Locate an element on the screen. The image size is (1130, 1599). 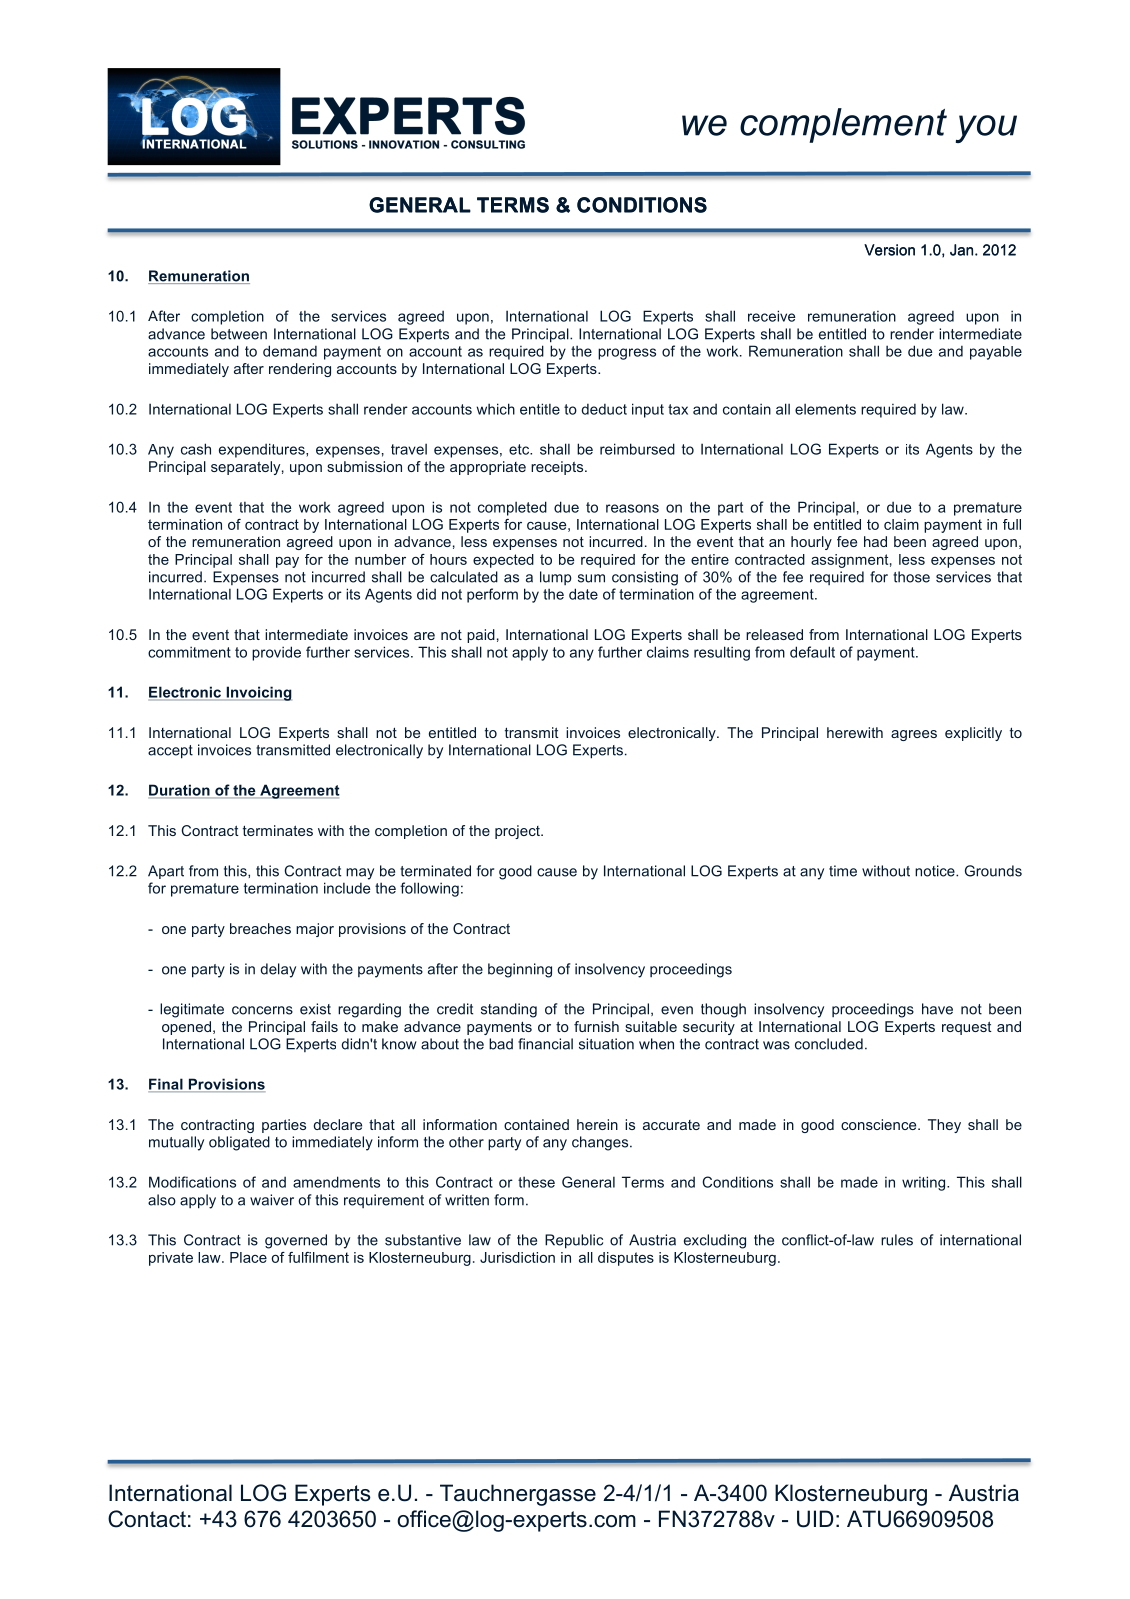
conscience is located at coordinates (880, 1124).
